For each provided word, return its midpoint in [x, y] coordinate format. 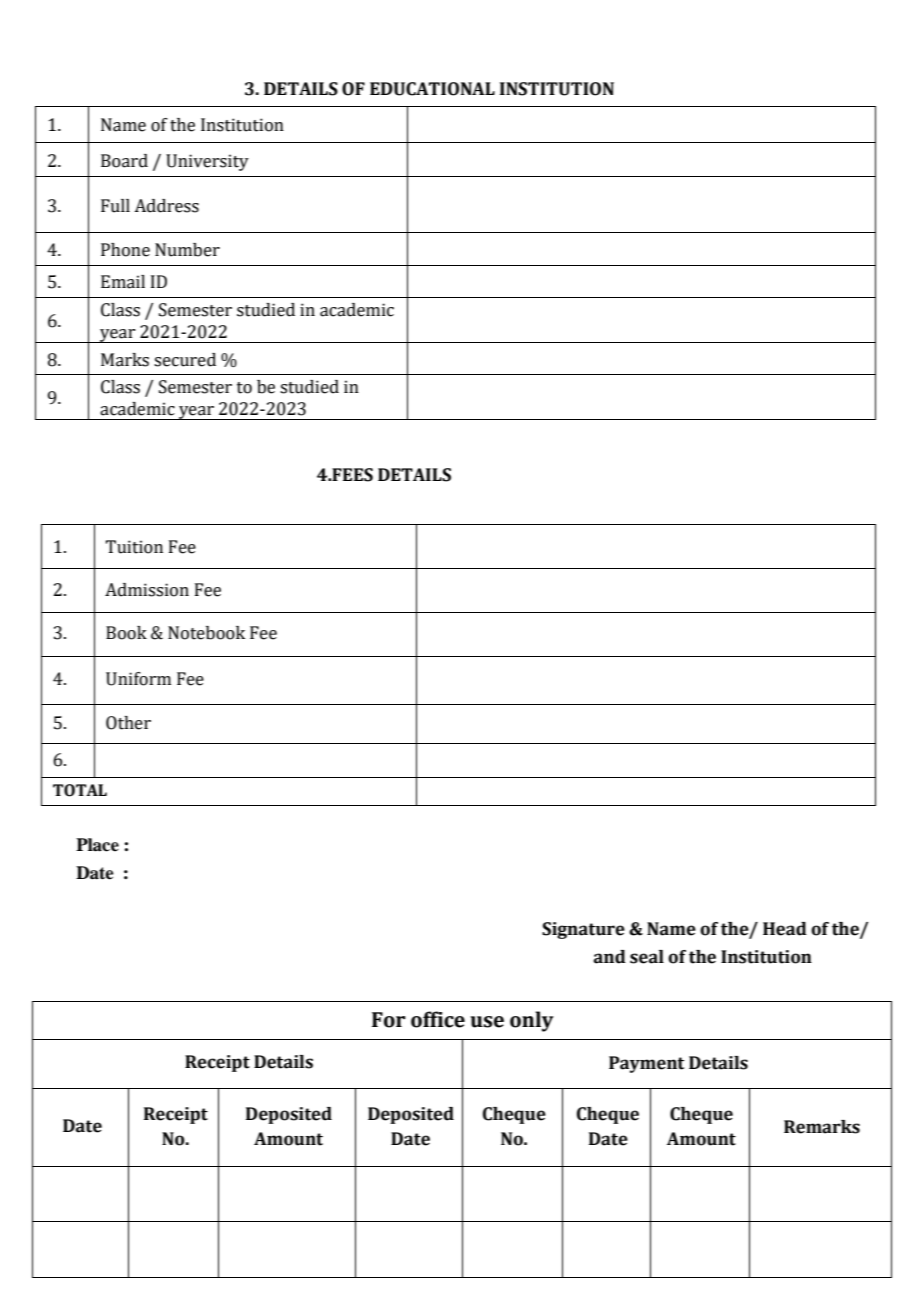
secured [185, 360]
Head [785, 929]
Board [124, 161]
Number [187, 250]
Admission [147, 590]
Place [97, 845]
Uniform [138, 679]
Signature [583, 930]
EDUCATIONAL [432, 89]
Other [128, 723]
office [438, 1019]
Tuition [134, 547]
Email [123, 282]
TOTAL [80, 790]
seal [647, 957]
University [207, 162]
